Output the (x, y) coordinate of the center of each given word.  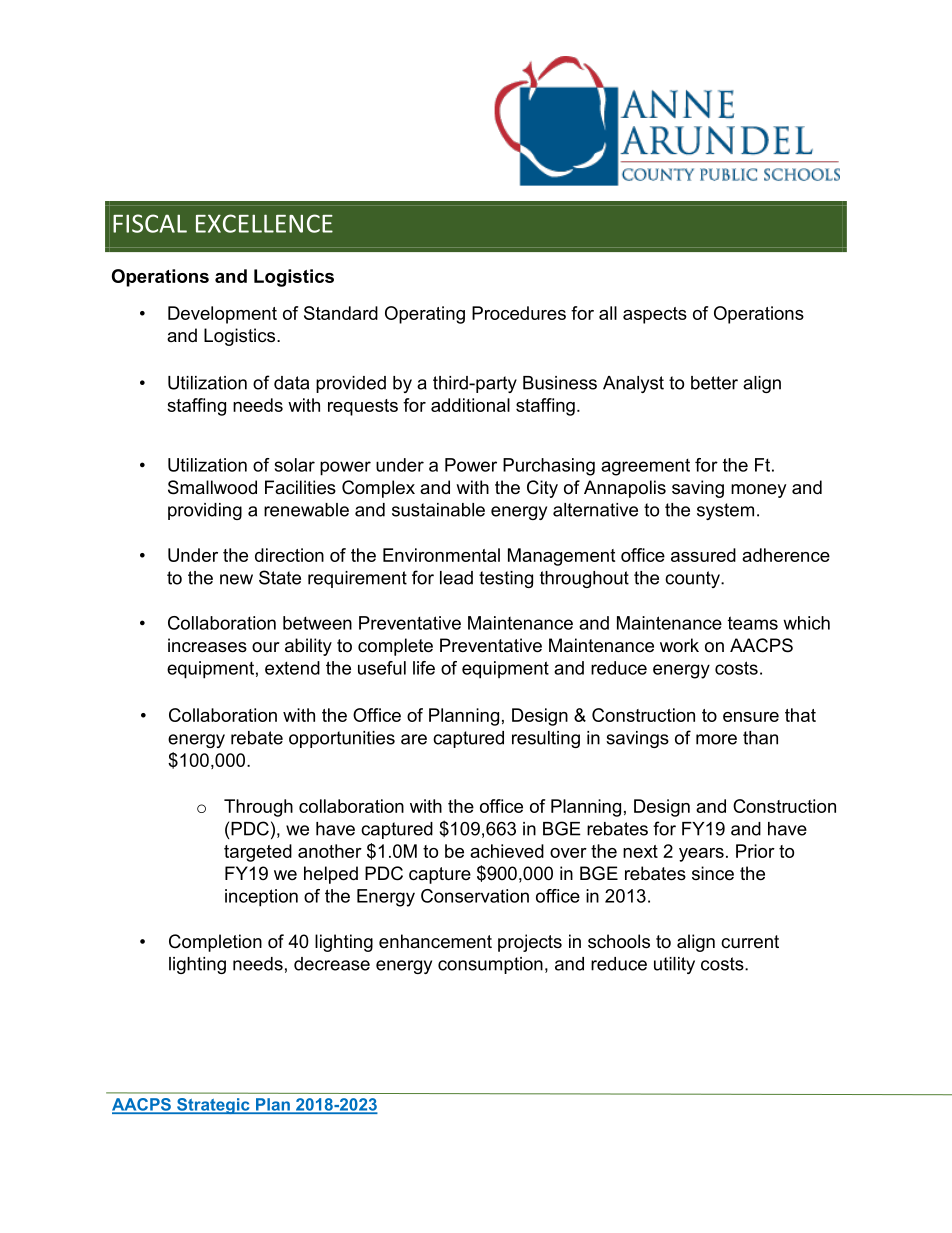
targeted (258, 853)
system (725, 511)
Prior (755, 851)
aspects (655, 315)
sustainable (438, 510)
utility (674, 965)
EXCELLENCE (264, 223)
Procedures (519, 313)
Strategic (213, 1106)
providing (205, 511)
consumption (490, 965)
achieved (507, 851)
